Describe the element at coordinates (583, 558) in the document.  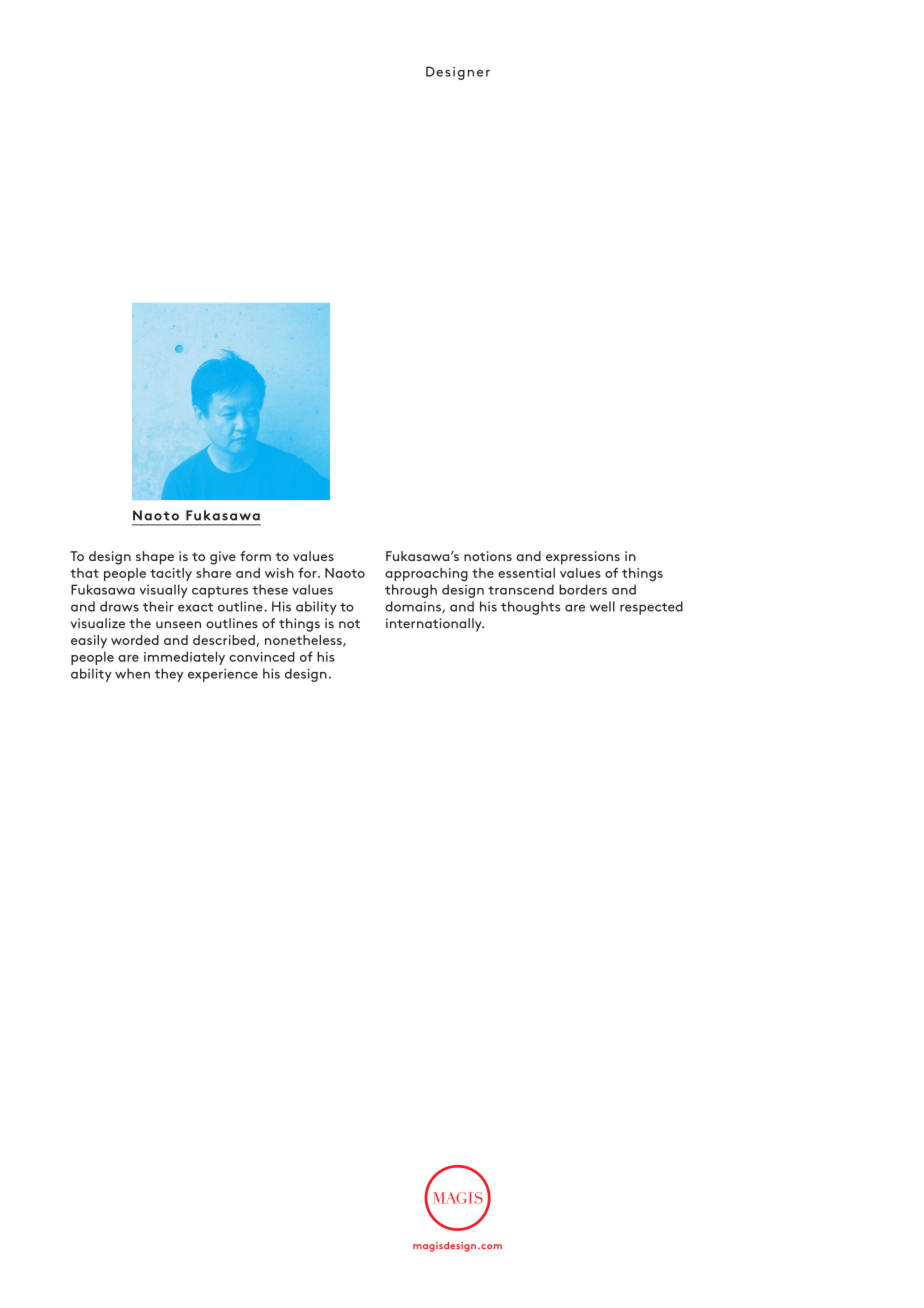
I see `expressions` at that location.
